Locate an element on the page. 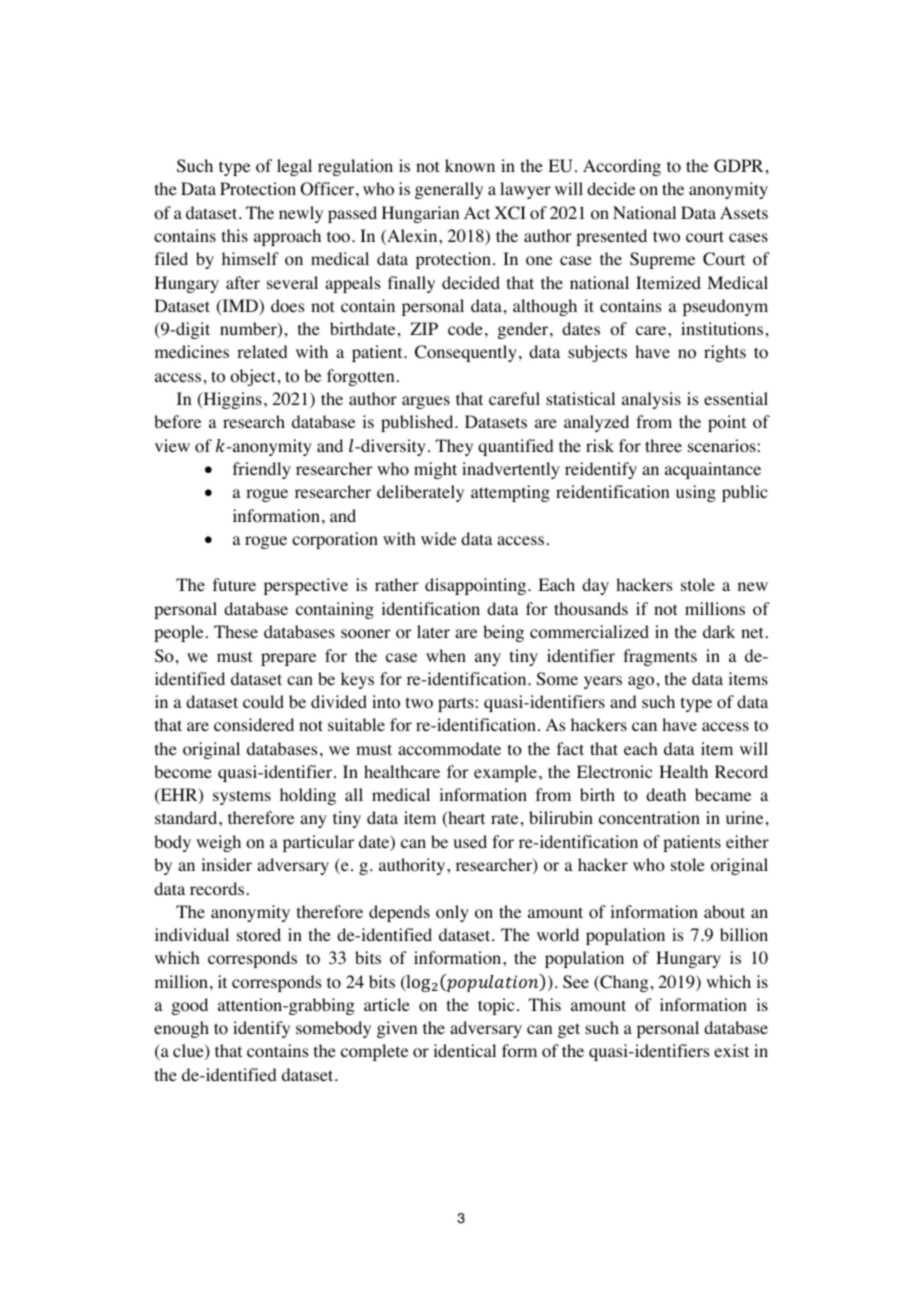 Image resolution: width=924 pixels, height=1308 pixels. Higgins is located at coordinates (231, 400).
